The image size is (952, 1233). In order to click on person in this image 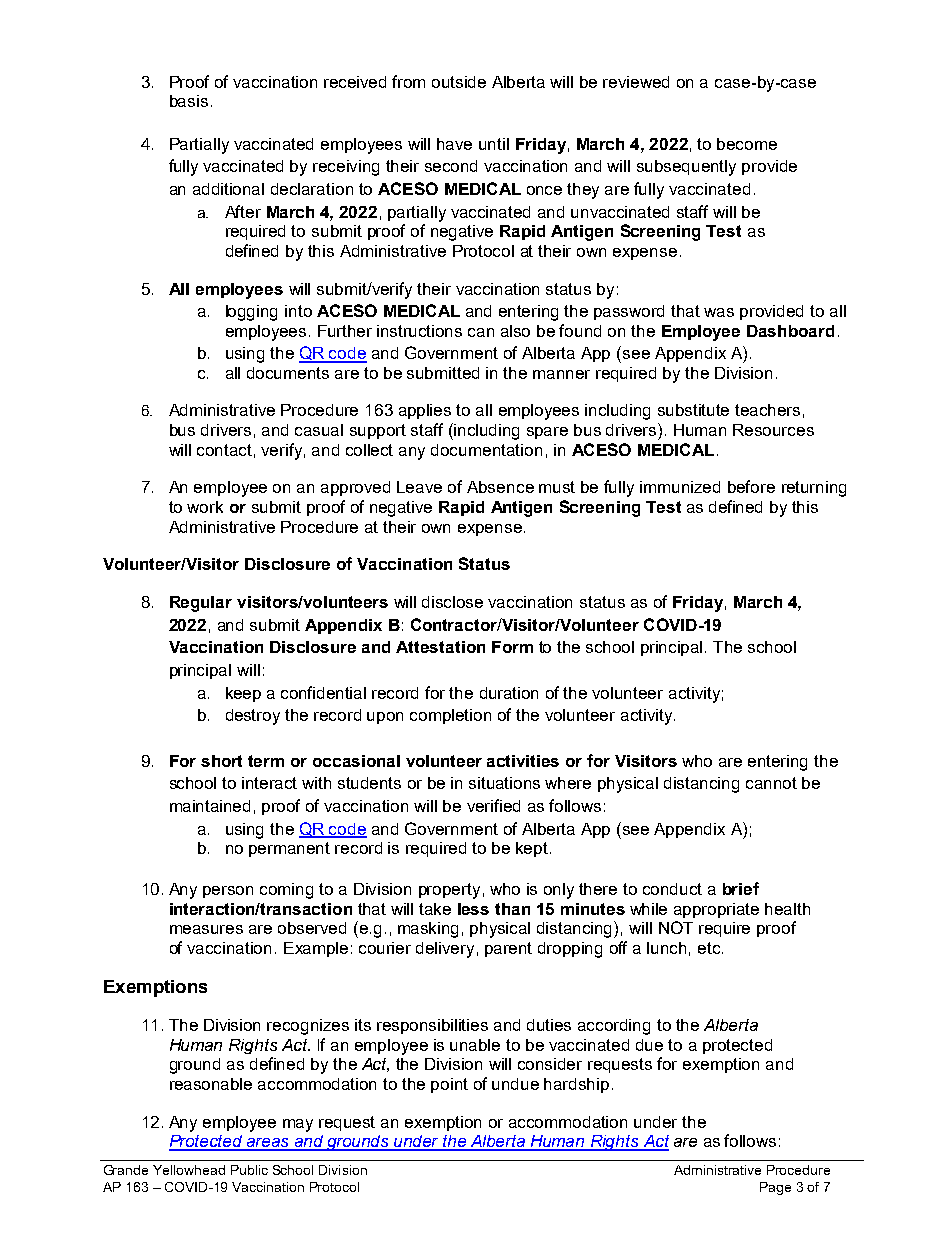, I will do `click(228, 892)`.
